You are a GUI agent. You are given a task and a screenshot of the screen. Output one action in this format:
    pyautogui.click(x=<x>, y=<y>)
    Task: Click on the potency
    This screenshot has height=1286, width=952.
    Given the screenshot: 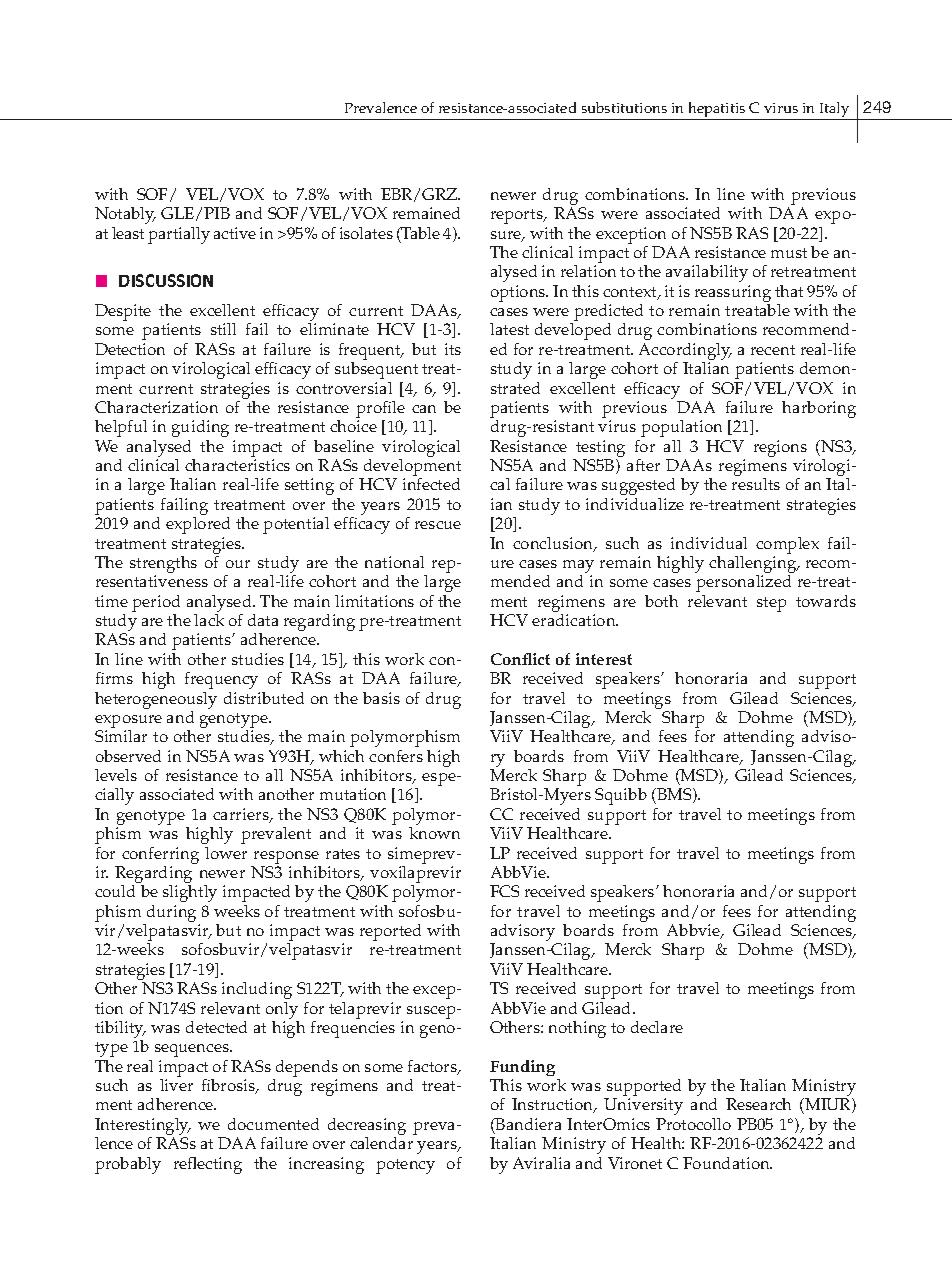 What is the action you would take?
    pyautogui.click(x=405, y=1166)
